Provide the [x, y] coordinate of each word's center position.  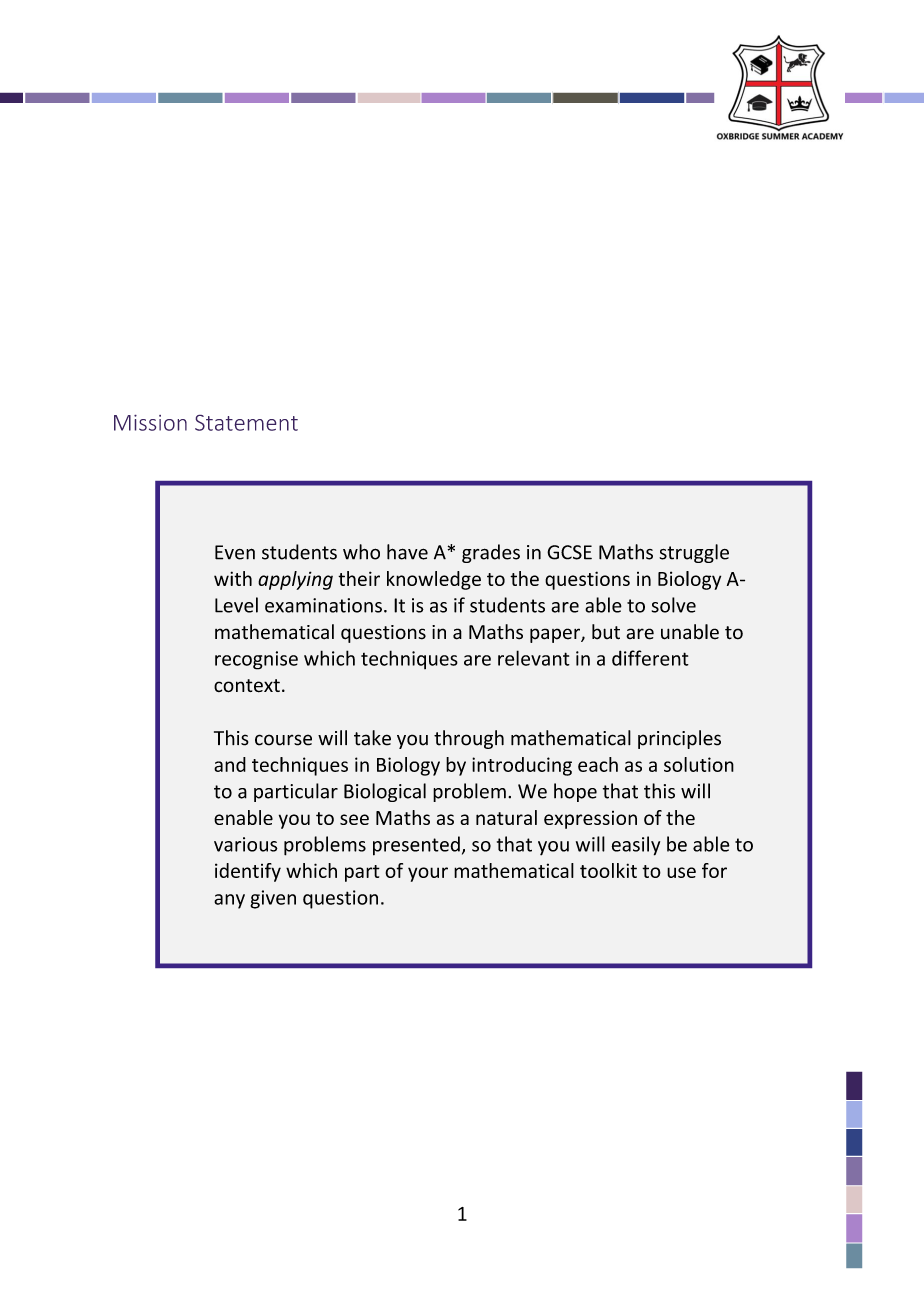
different [650, 658]
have [407, 552]
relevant [534, 658]
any [229, 901]
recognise [256, 660]
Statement [246, 423]
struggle [694, 553]
